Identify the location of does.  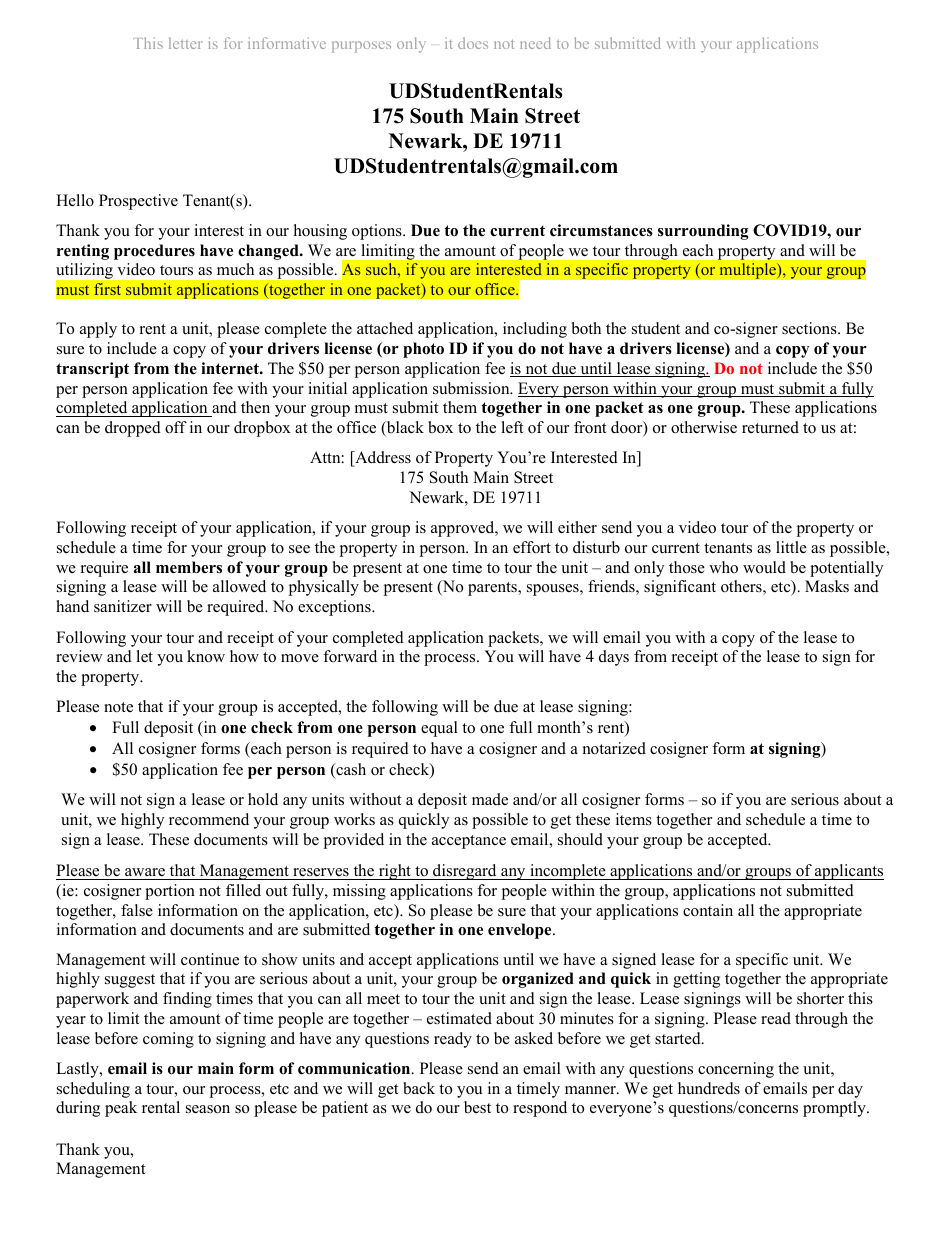
(473, 43).
